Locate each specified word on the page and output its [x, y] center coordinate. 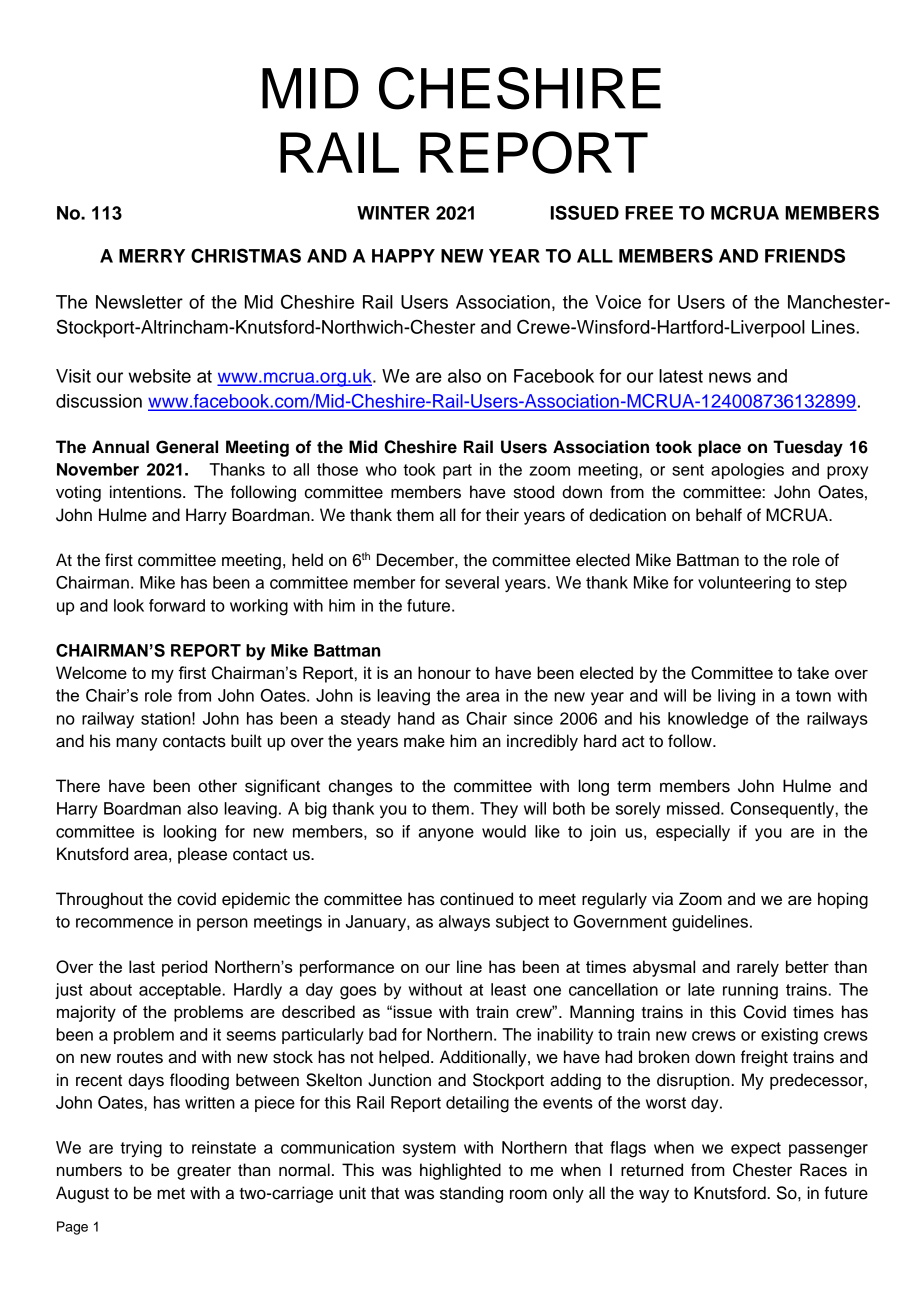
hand [416, 718]
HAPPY [403, 256]
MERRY [152, 256]
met [171, 1194]
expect [756, 1149]
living [736, 697]
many [137, 744]
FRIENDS [805, 255]
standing [471, 1194]
